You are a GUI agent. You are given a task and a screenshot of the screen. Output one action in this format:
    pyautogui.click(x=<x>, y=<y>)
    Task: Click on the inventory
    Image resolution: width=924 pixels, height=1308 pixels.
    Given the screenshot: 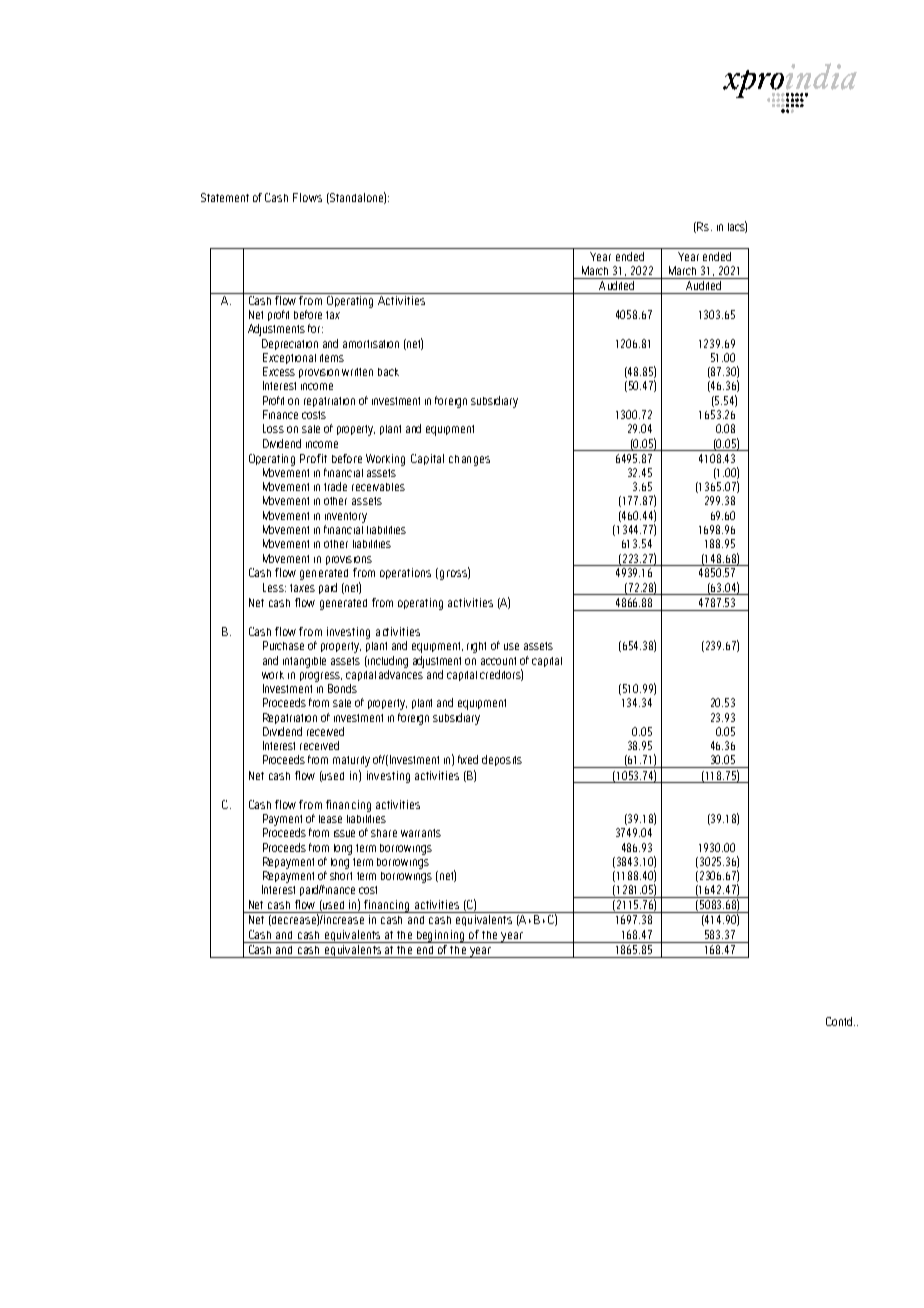 What is the action you would take?
    pyautogui.click(x=346, y=517)
